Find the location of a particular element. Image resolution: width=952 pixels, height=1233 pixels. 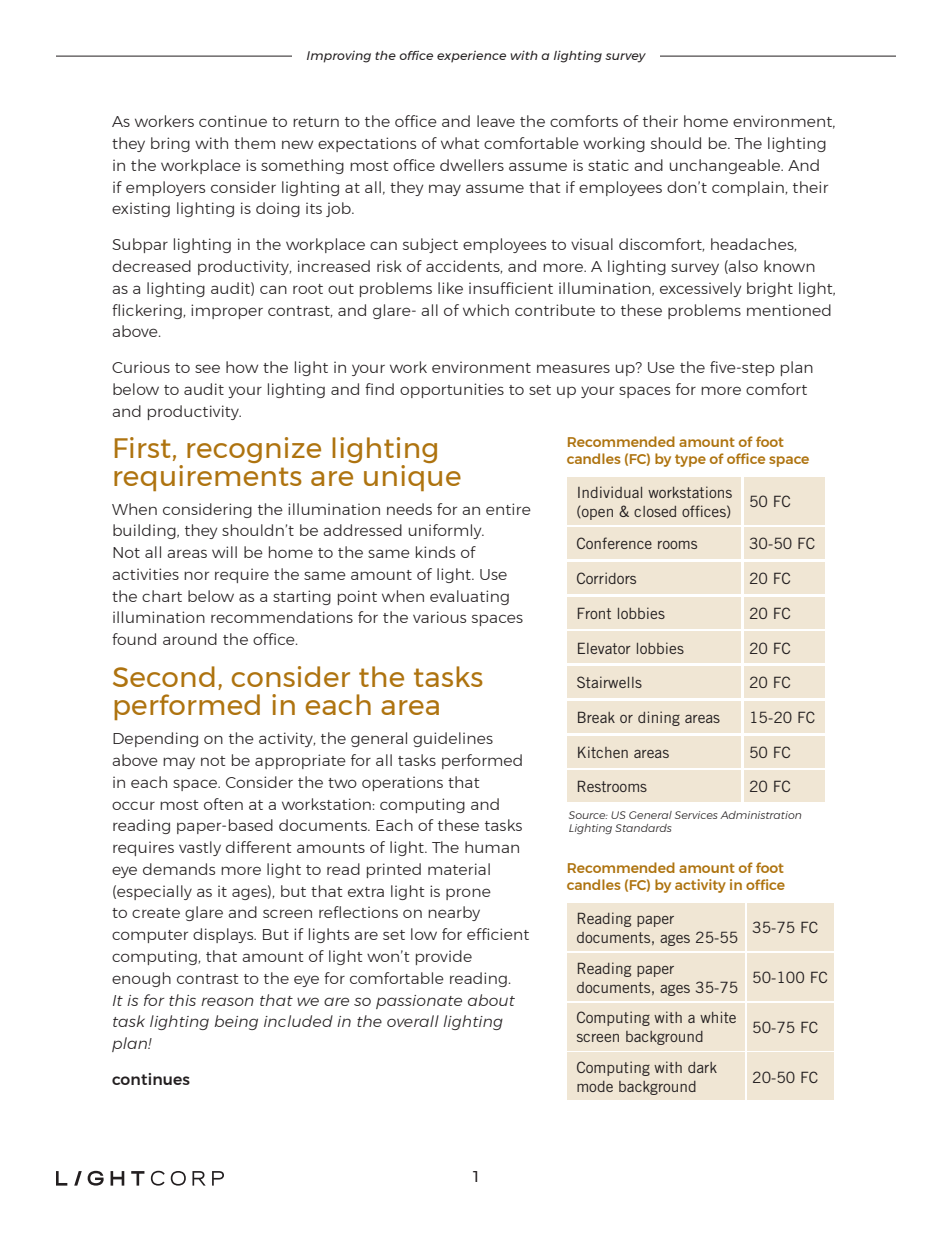

dining is located at coordinates (659, 718).
